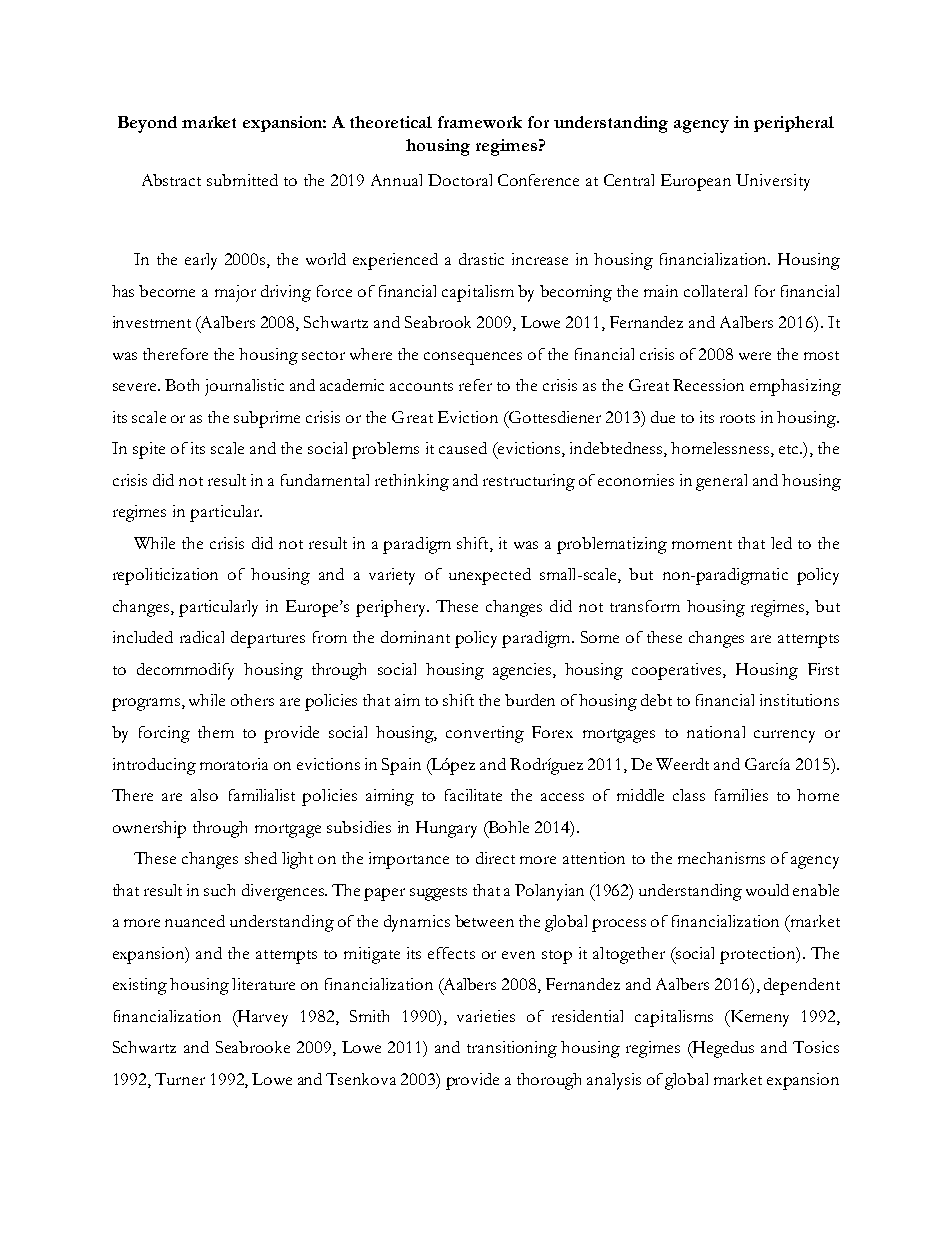 The image size is (952, 1233). I want to click on Turner, so click(180, 1079).
